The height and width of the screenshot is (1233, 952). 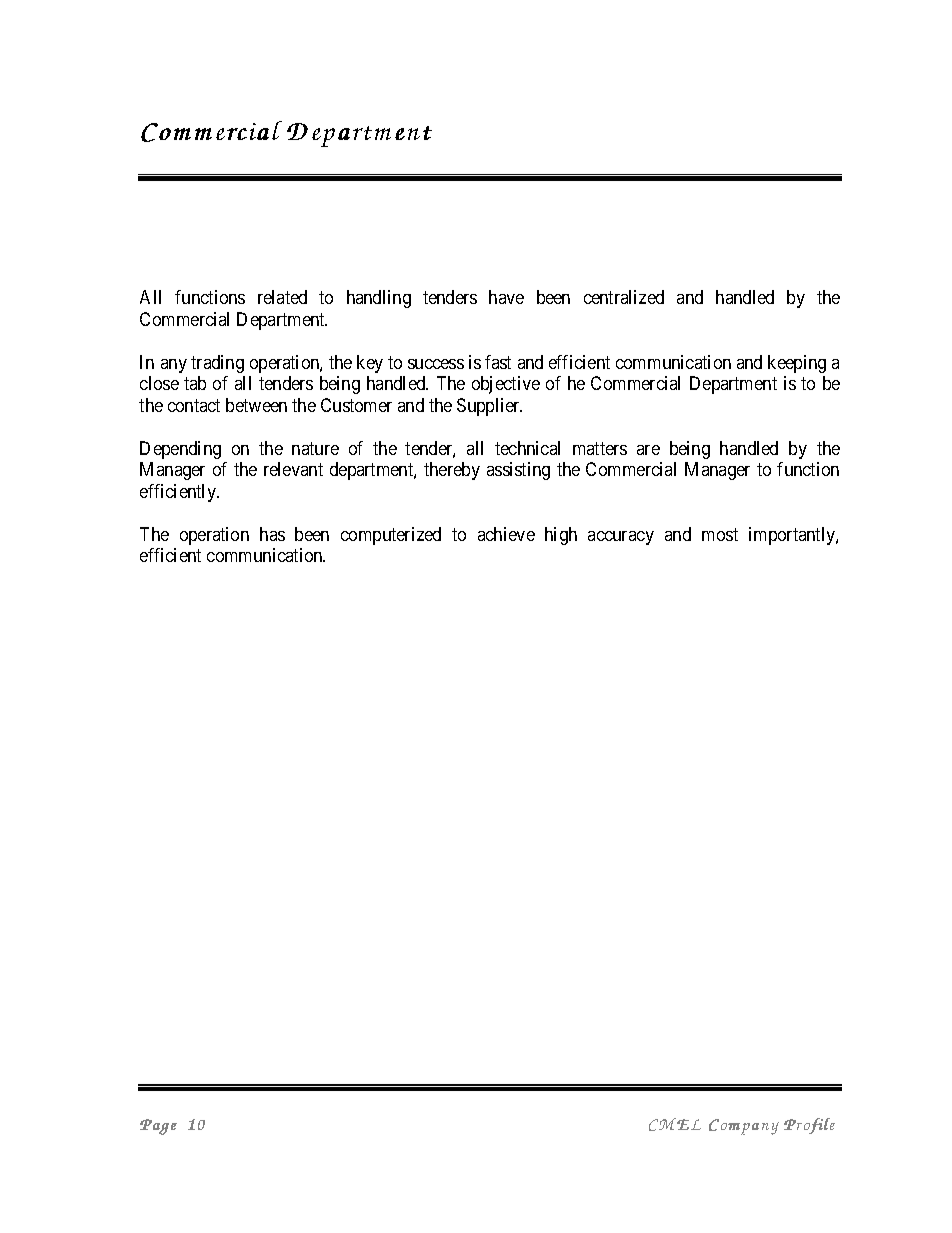 What do you see at coordinates (272, 534) in the screenshot?
I see `has` at bounding box center [272, 534].
